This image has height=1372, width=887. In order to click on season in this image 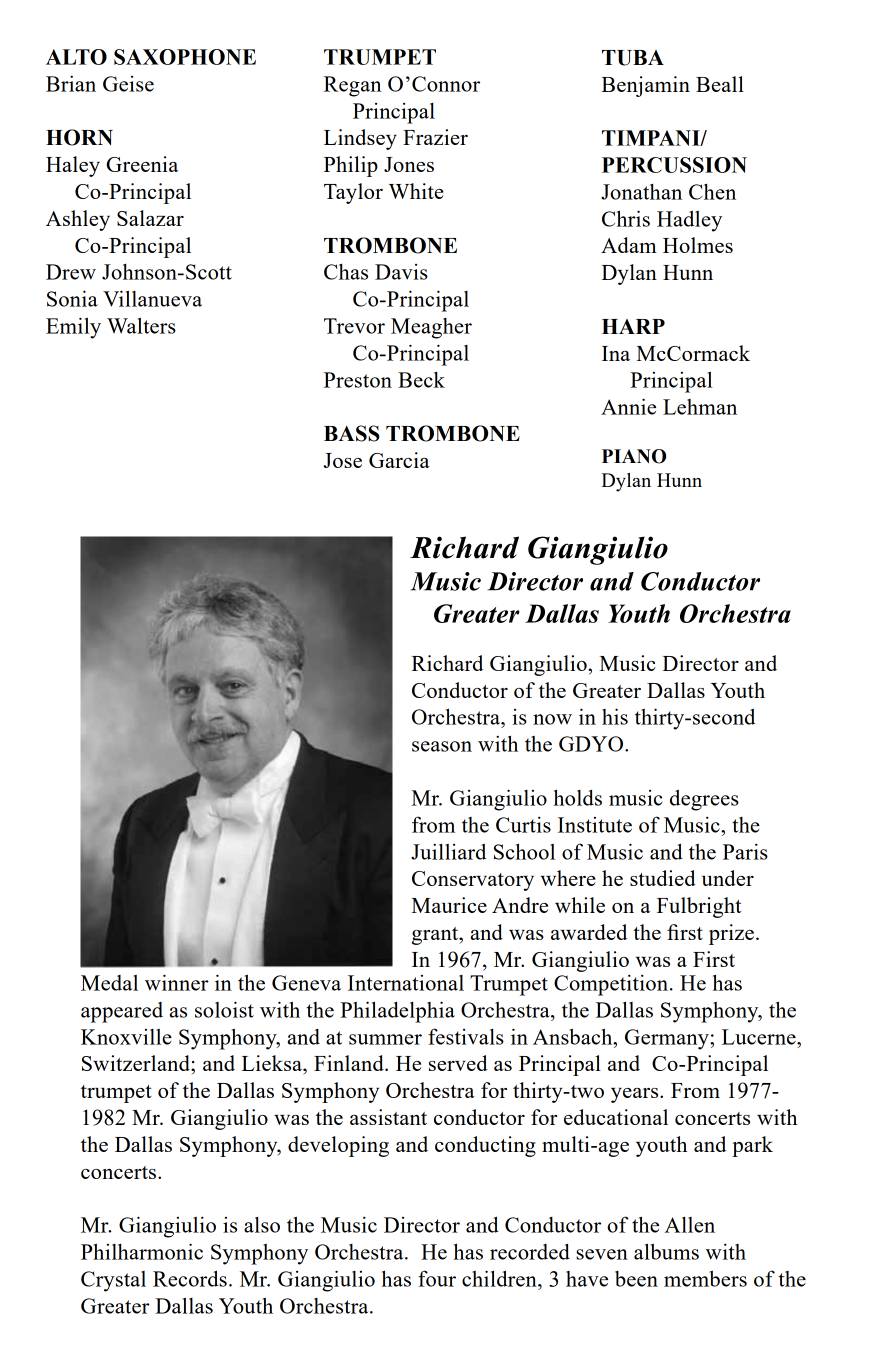, I will do `click(442, 746)`.
